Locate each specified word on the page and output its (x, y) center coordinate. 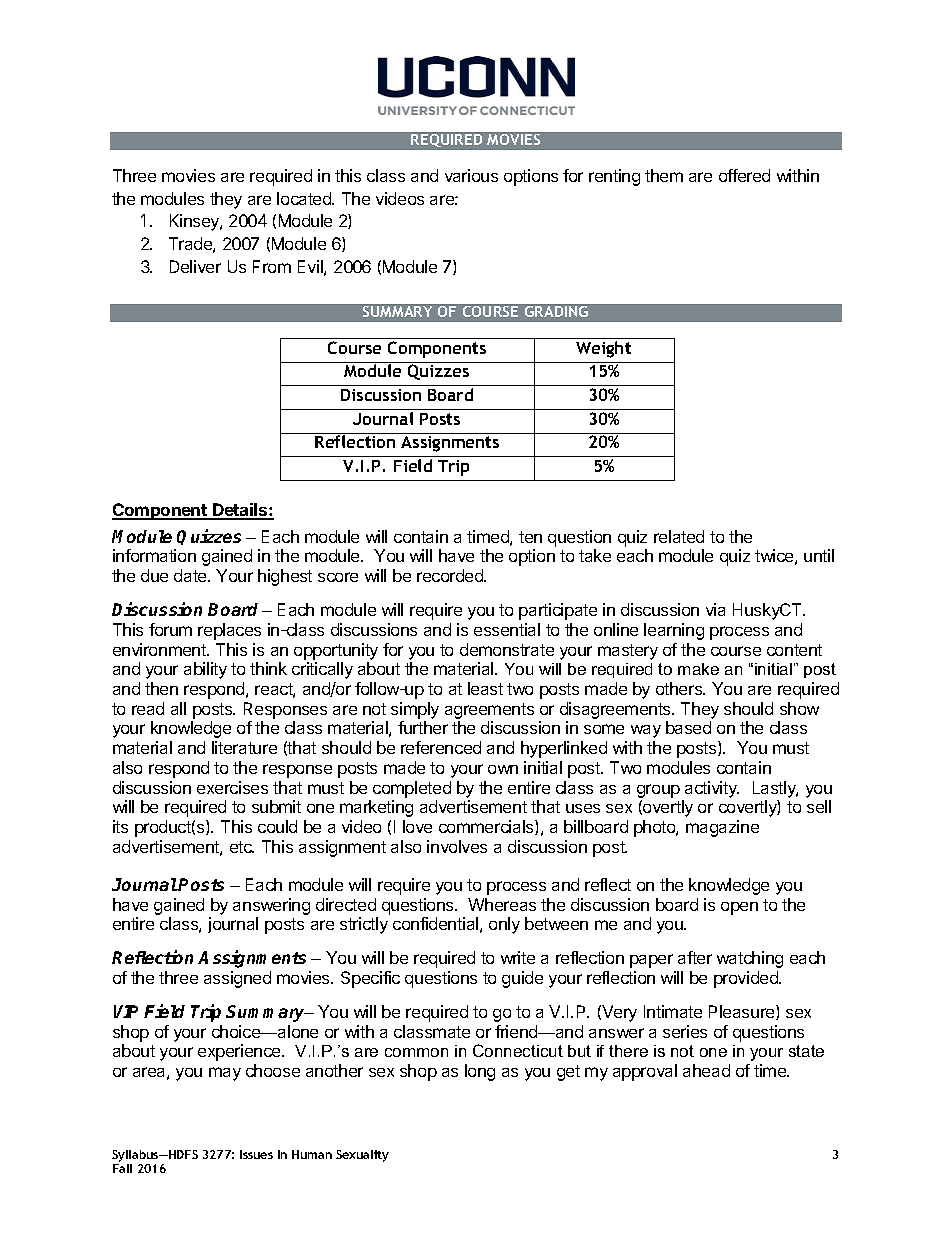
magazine (722, 828)
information (154, 555)
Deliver (195, 266)
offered (744, 175)
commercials (487, 827)
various (471, 175)
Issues (256, 1154)
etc (242, 847)
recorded (451, 575)
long (480, 1072)
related (679, 536)
